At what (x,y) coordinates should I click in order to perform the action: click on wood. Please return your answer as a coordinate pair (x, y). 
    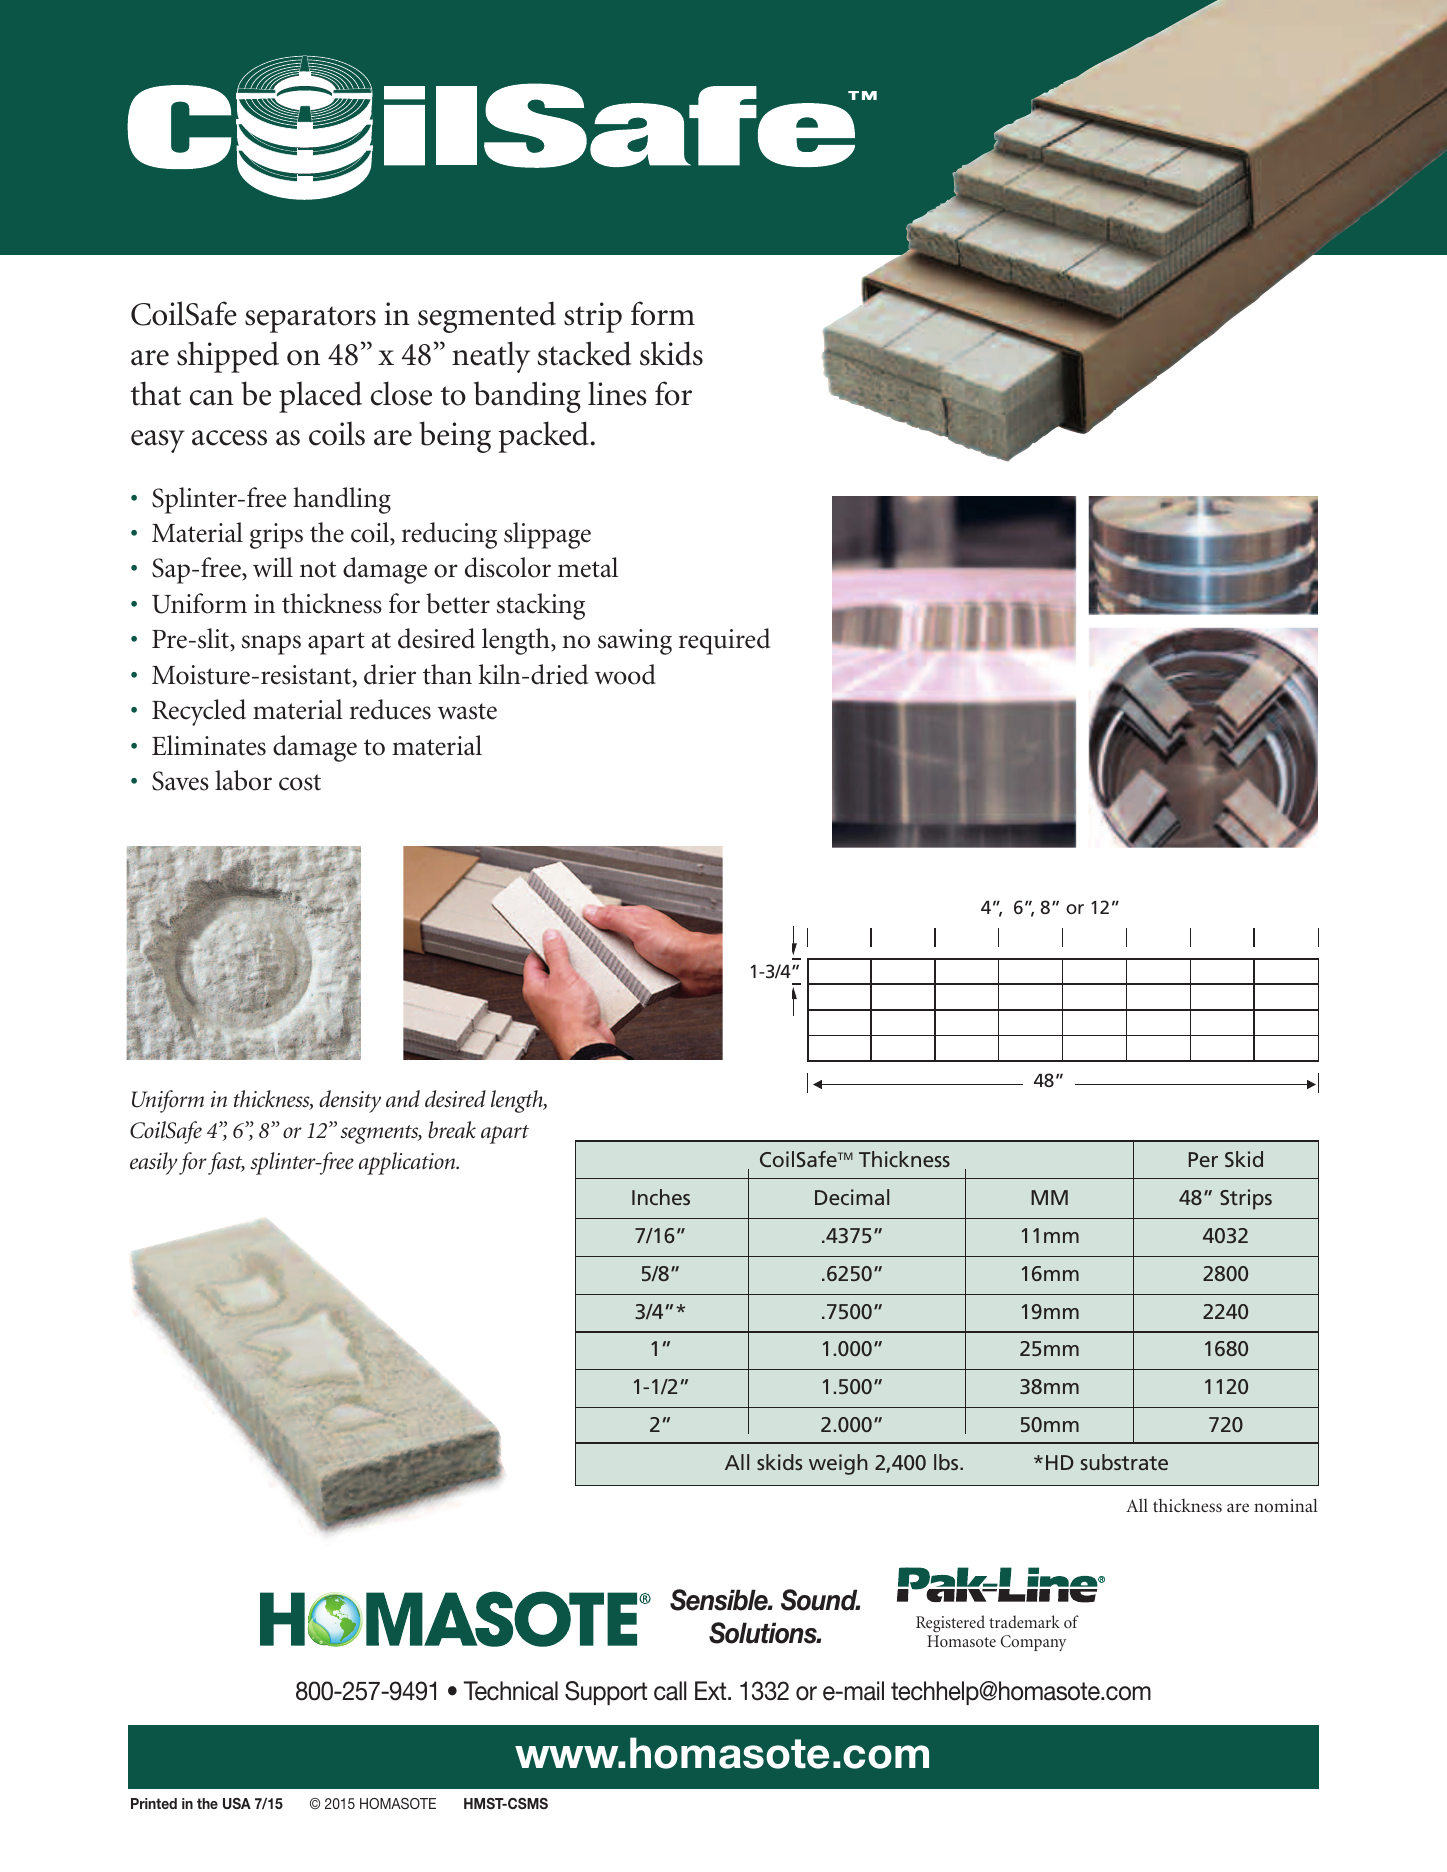
    Looking at the image, I should click on (625, 674).
